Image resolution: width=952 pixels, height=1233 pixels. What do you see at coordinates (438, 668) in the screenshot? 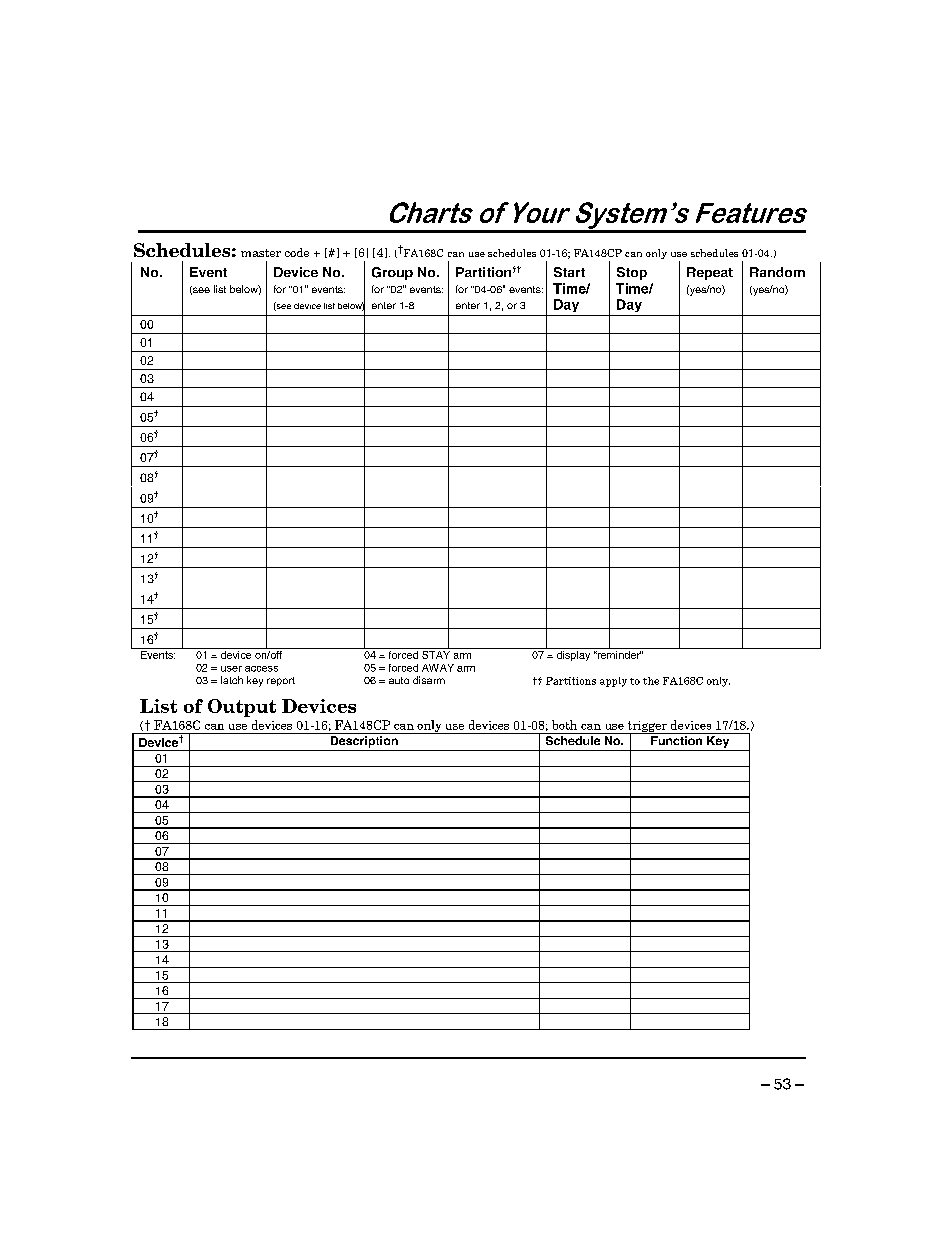
I see `AWAY` at bounding box center [438, 668].
